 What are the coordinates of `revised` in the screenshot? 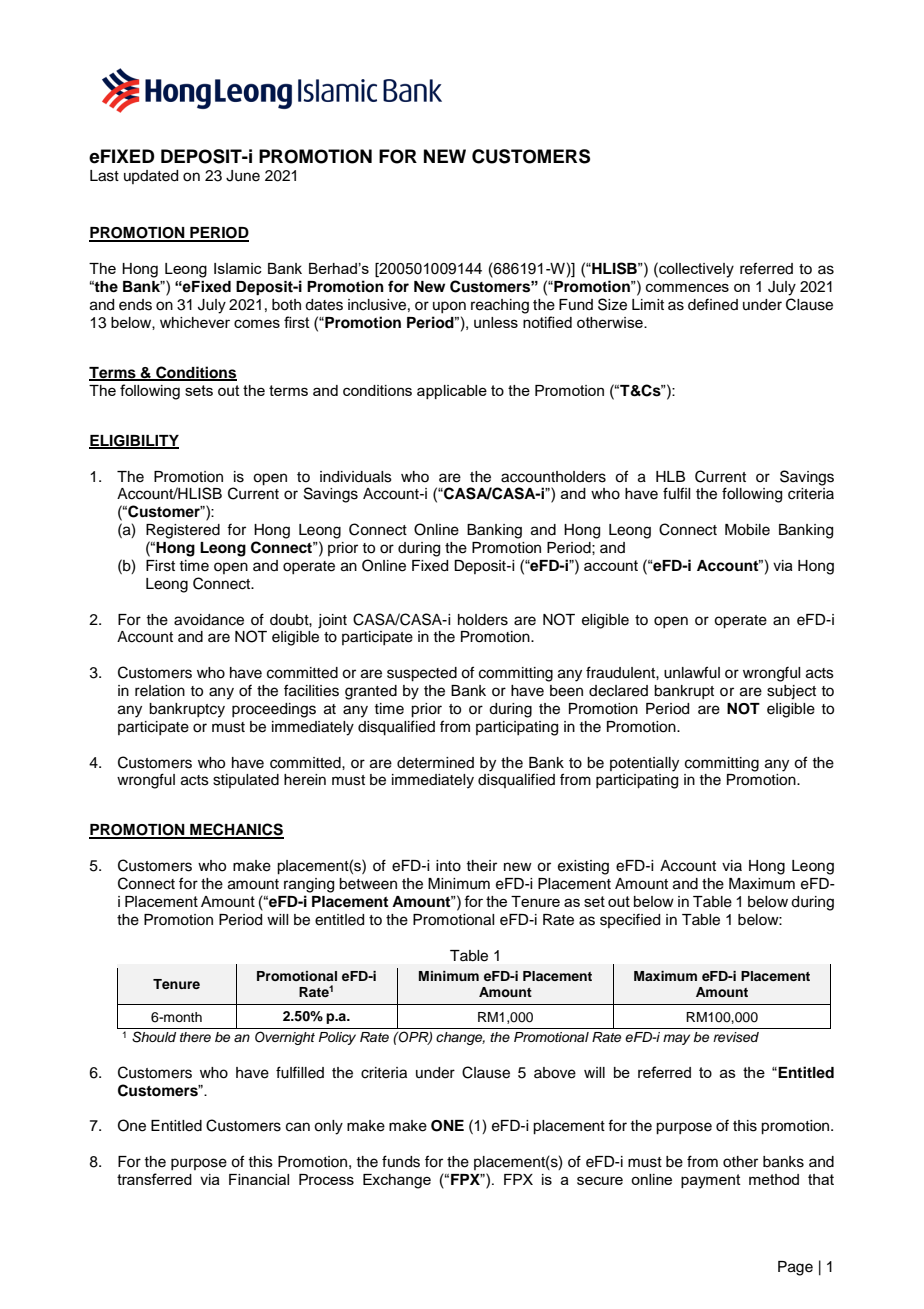 It's located at (736, 1037).
